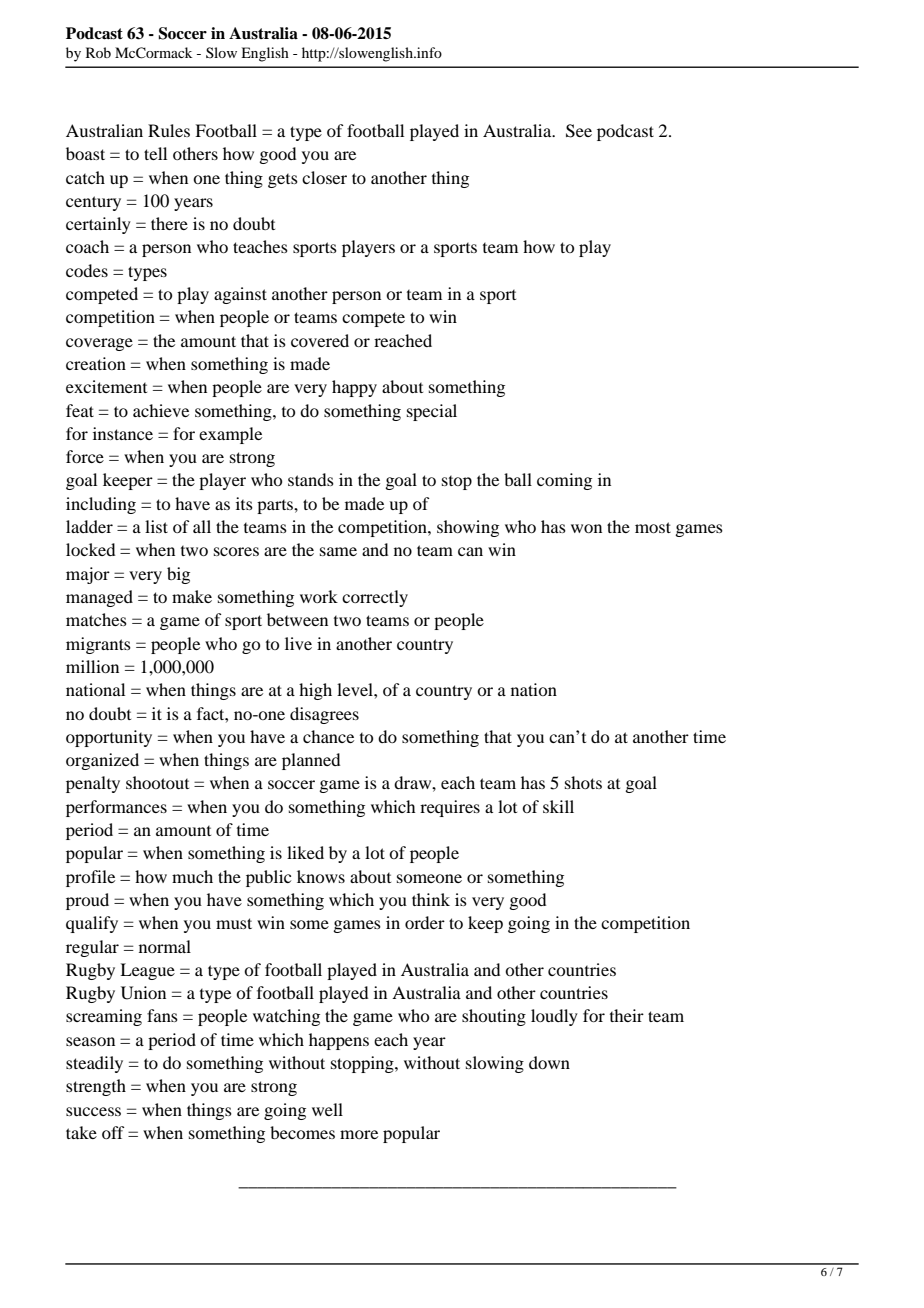  I want to click on achieve, so click(161, 410).
